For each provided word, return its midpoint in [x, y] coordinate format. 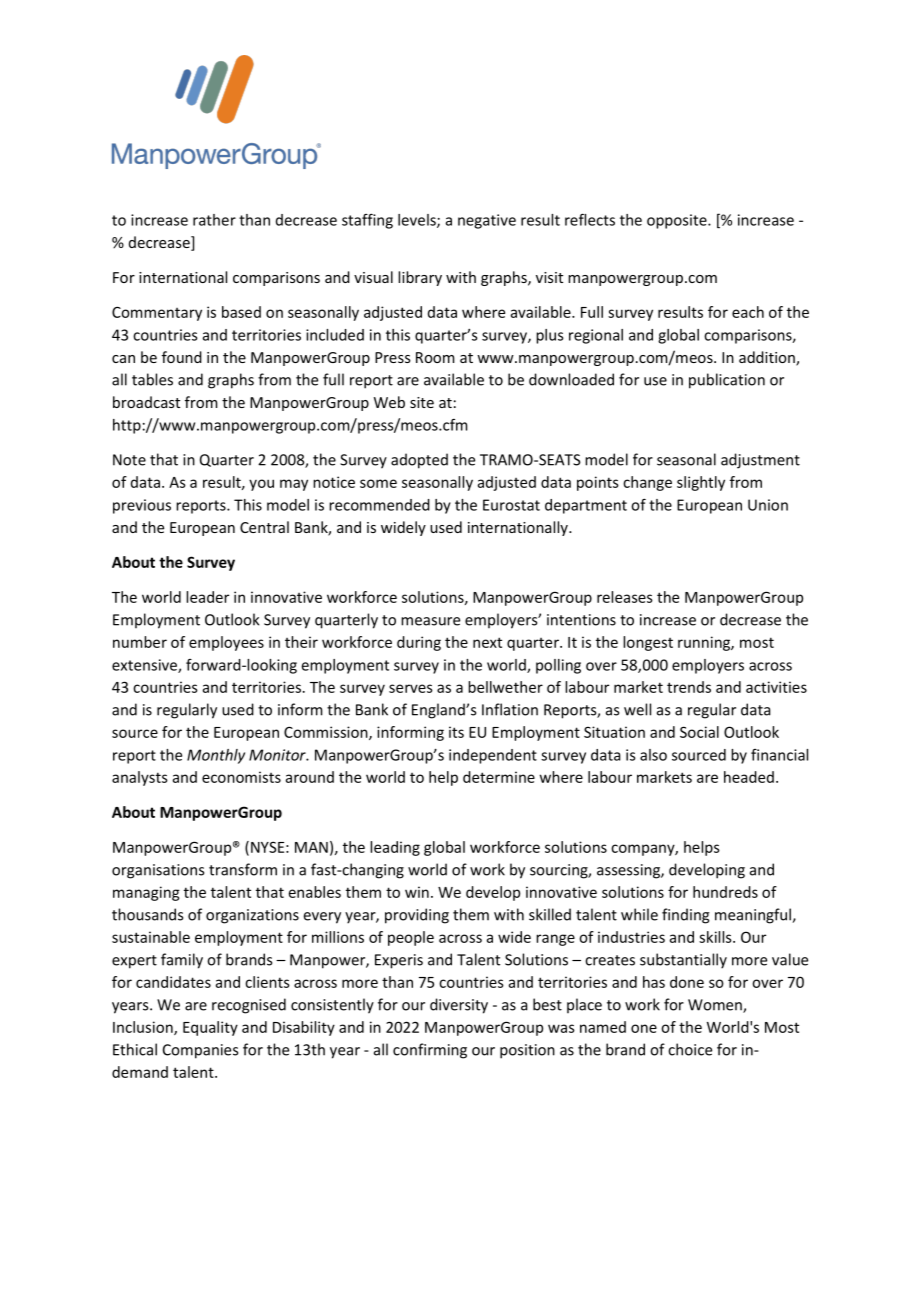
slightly [701, 483]
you [261, 485]
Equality [210, 1028]
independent [493, 756]
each [748, 312]
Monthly [216, 756]
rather [214, 220]
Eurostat [511, 505]
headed [749, 777]
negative [487, 221]
